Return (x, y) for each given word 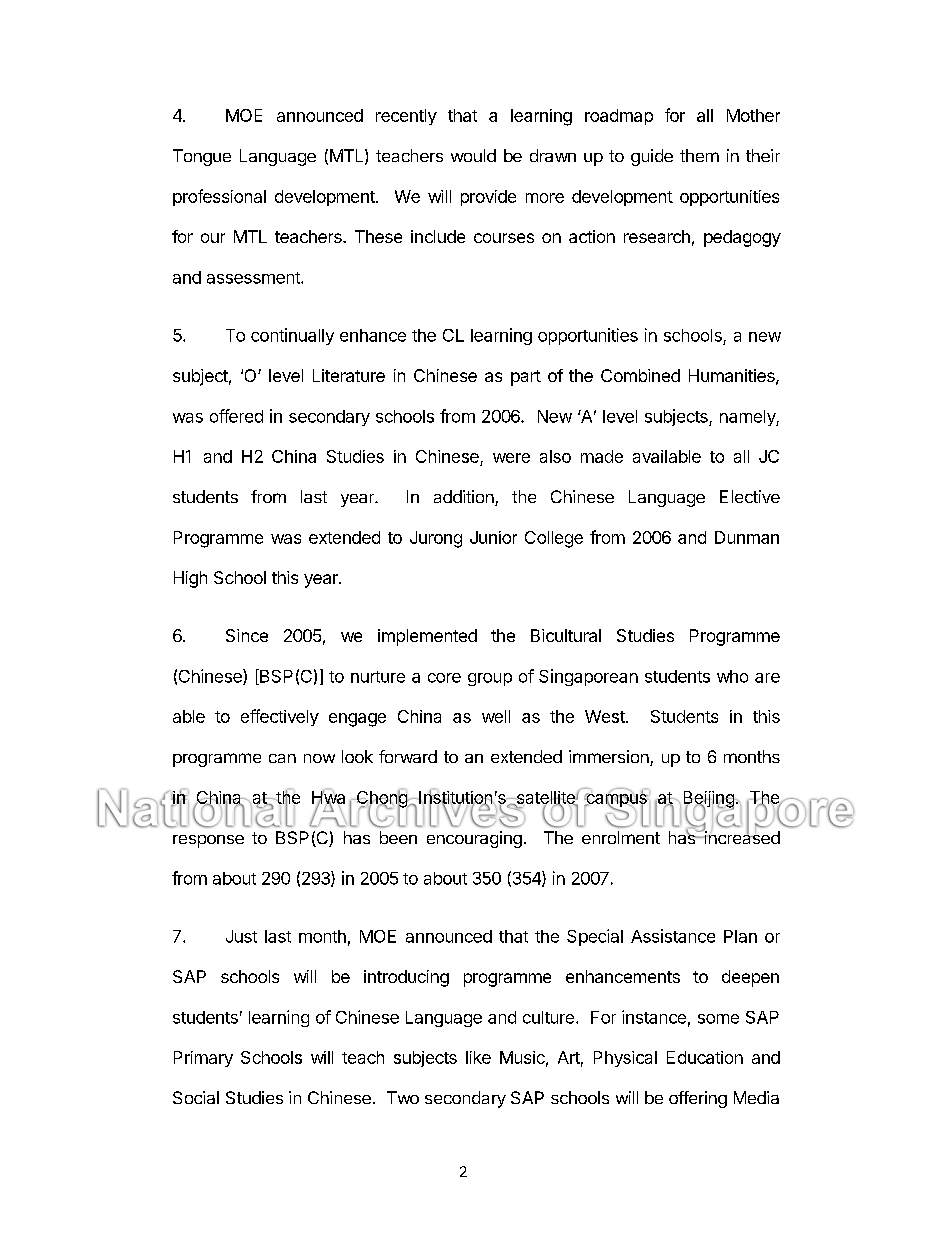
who (732, 676)
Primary (203, 1059)
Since (247, 635)
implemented (427, 637)
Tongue (202, 157)
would (473, 155)
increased (741, 836)
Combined (640, 375)
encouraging (474, 839)
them (699, 155)
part (526, 378)
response (208, 841)
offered (236, 416)
